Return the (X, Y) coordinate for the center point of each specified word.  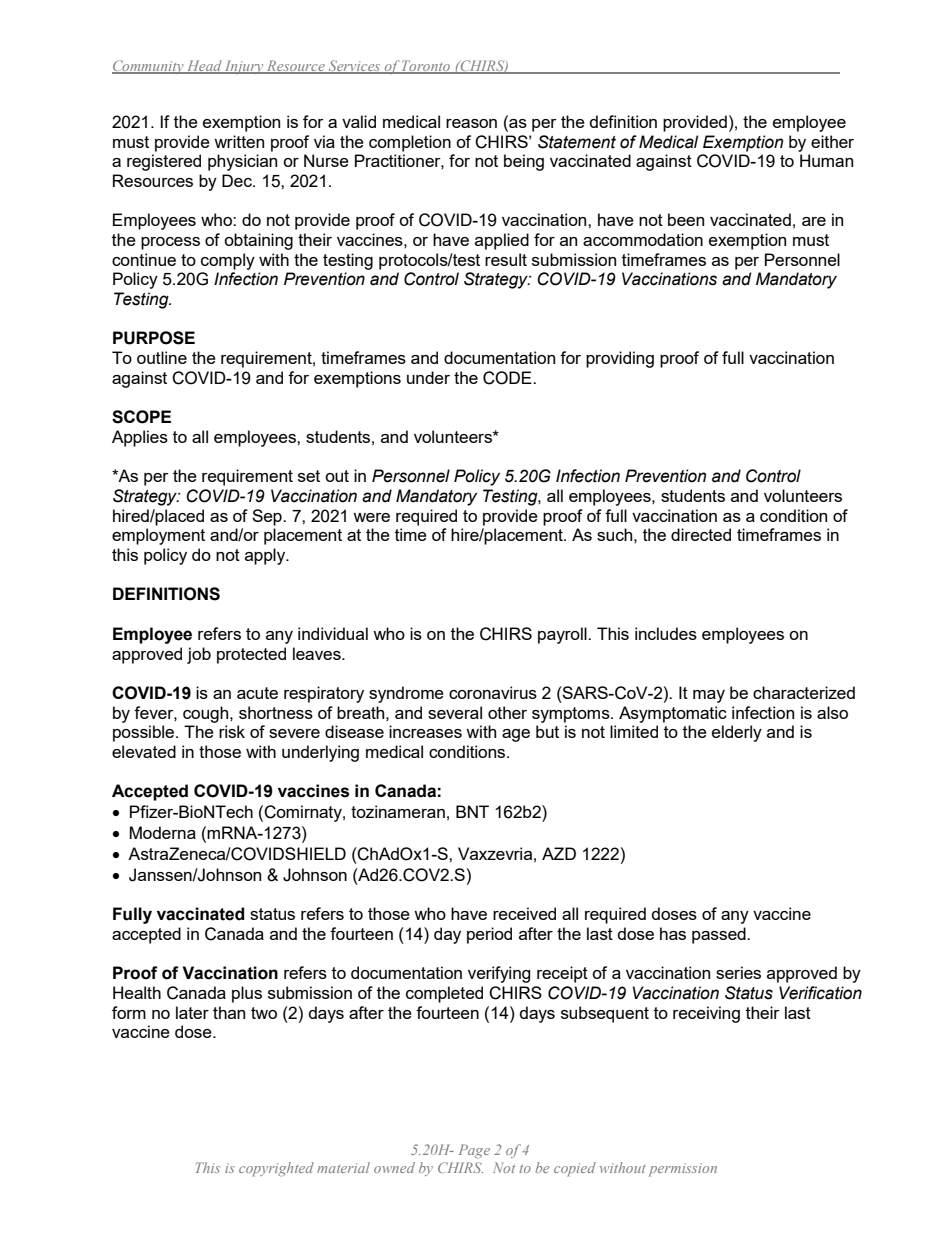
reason (471, 123)
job (199, 655)
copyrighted (276, 1169)
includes (666, 633)
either (832, 141)
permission (683, 1170)
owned (394, 1167)
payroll (563, 635)
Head (204, 67)
